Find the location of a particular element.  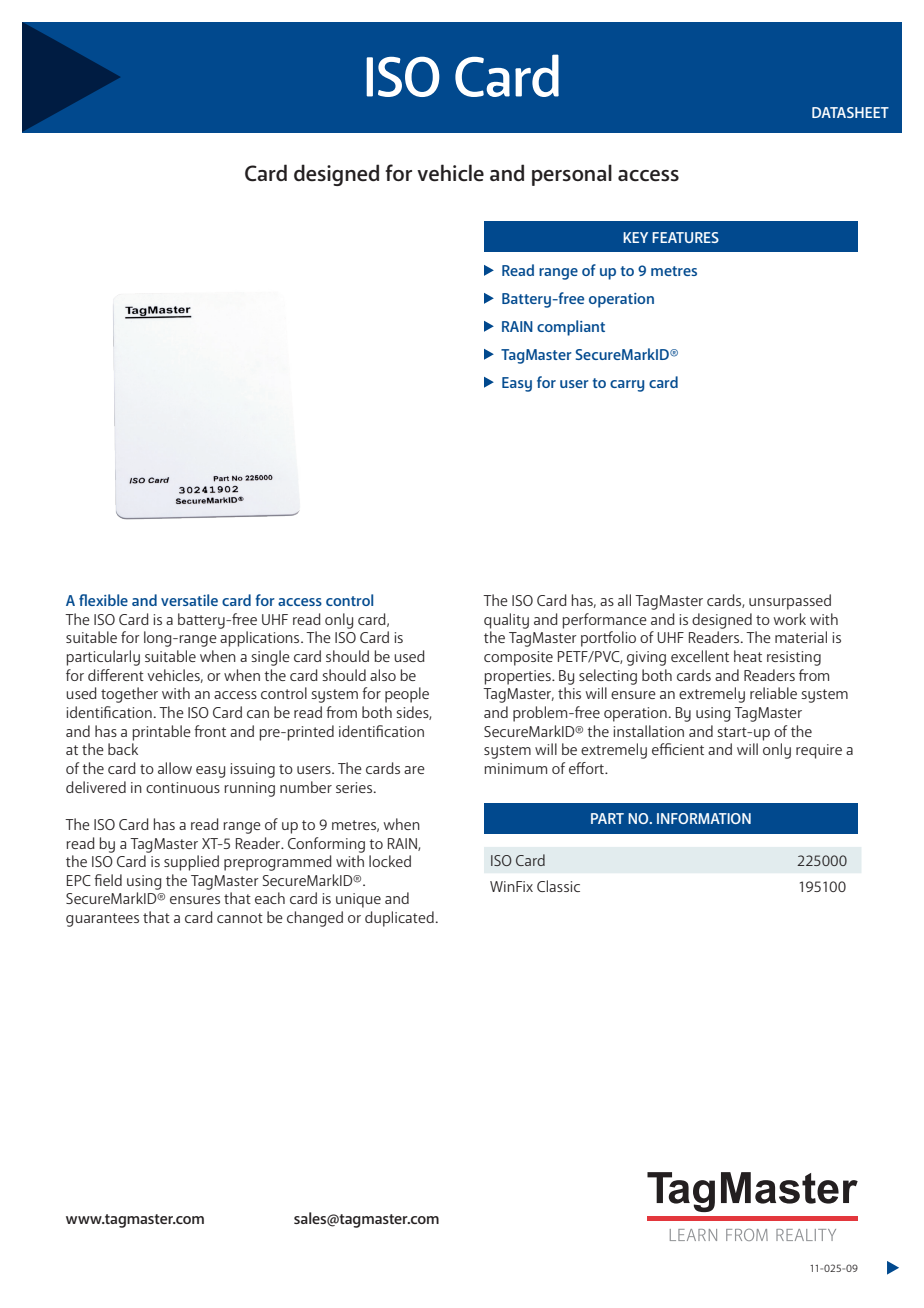

quality is located at coordinates (506, 621).
